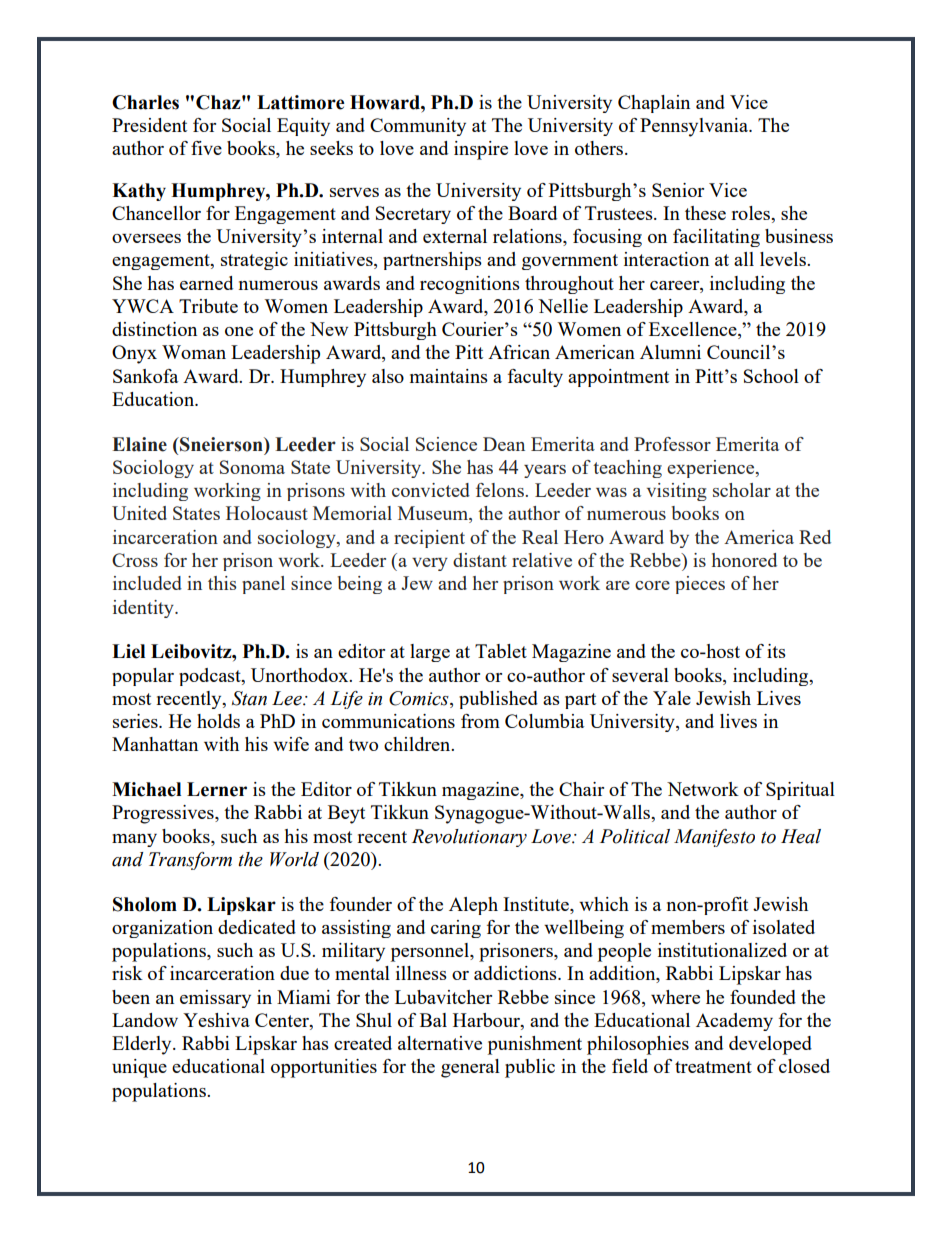 This screenshot has height=1233, width=952. Describe the element at coordinates (734, 1022) in the screenshot. I see `Academy` at that location.
